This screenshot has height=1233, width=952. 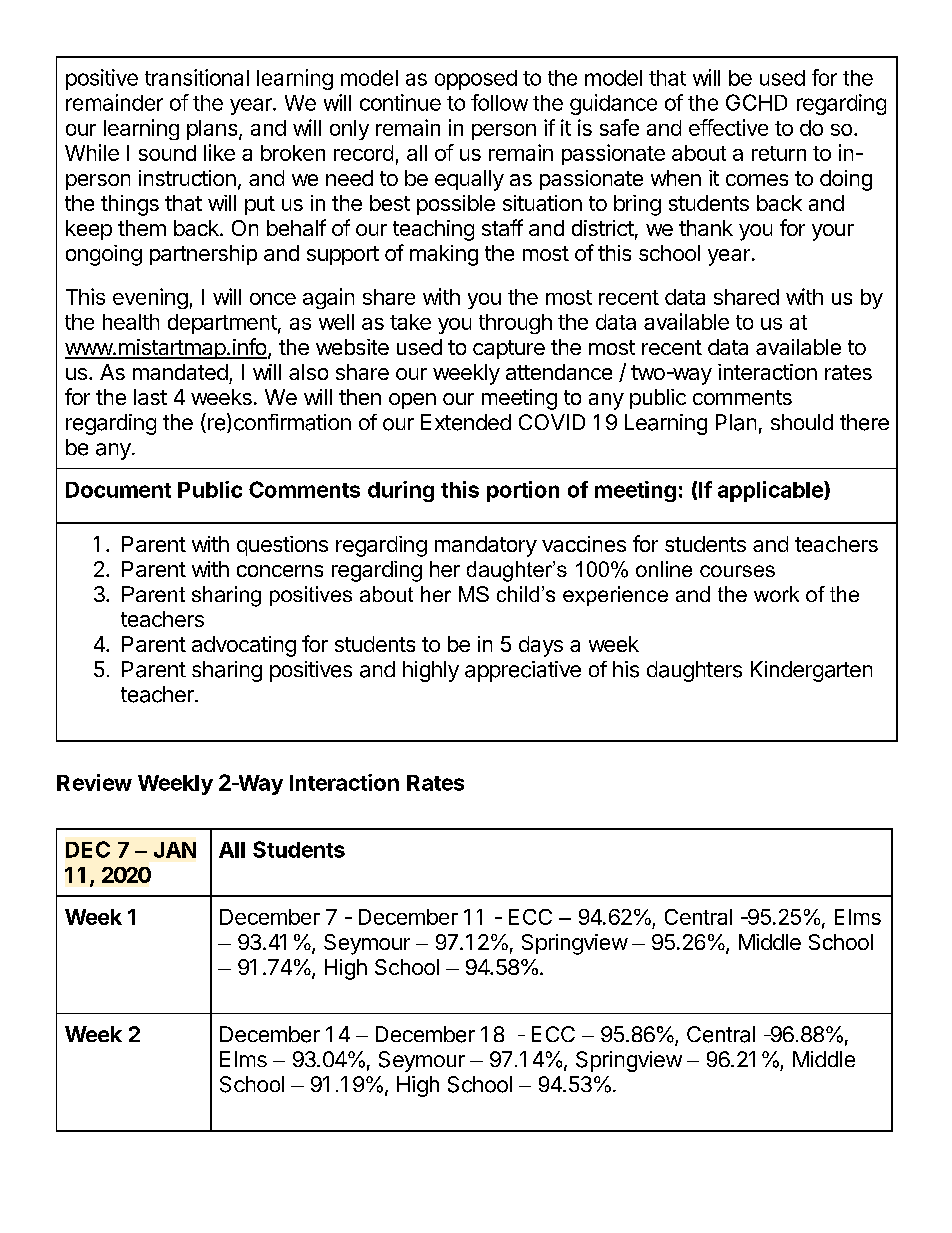 I want to click on Kindergarten, so click(x=811, y=671).
